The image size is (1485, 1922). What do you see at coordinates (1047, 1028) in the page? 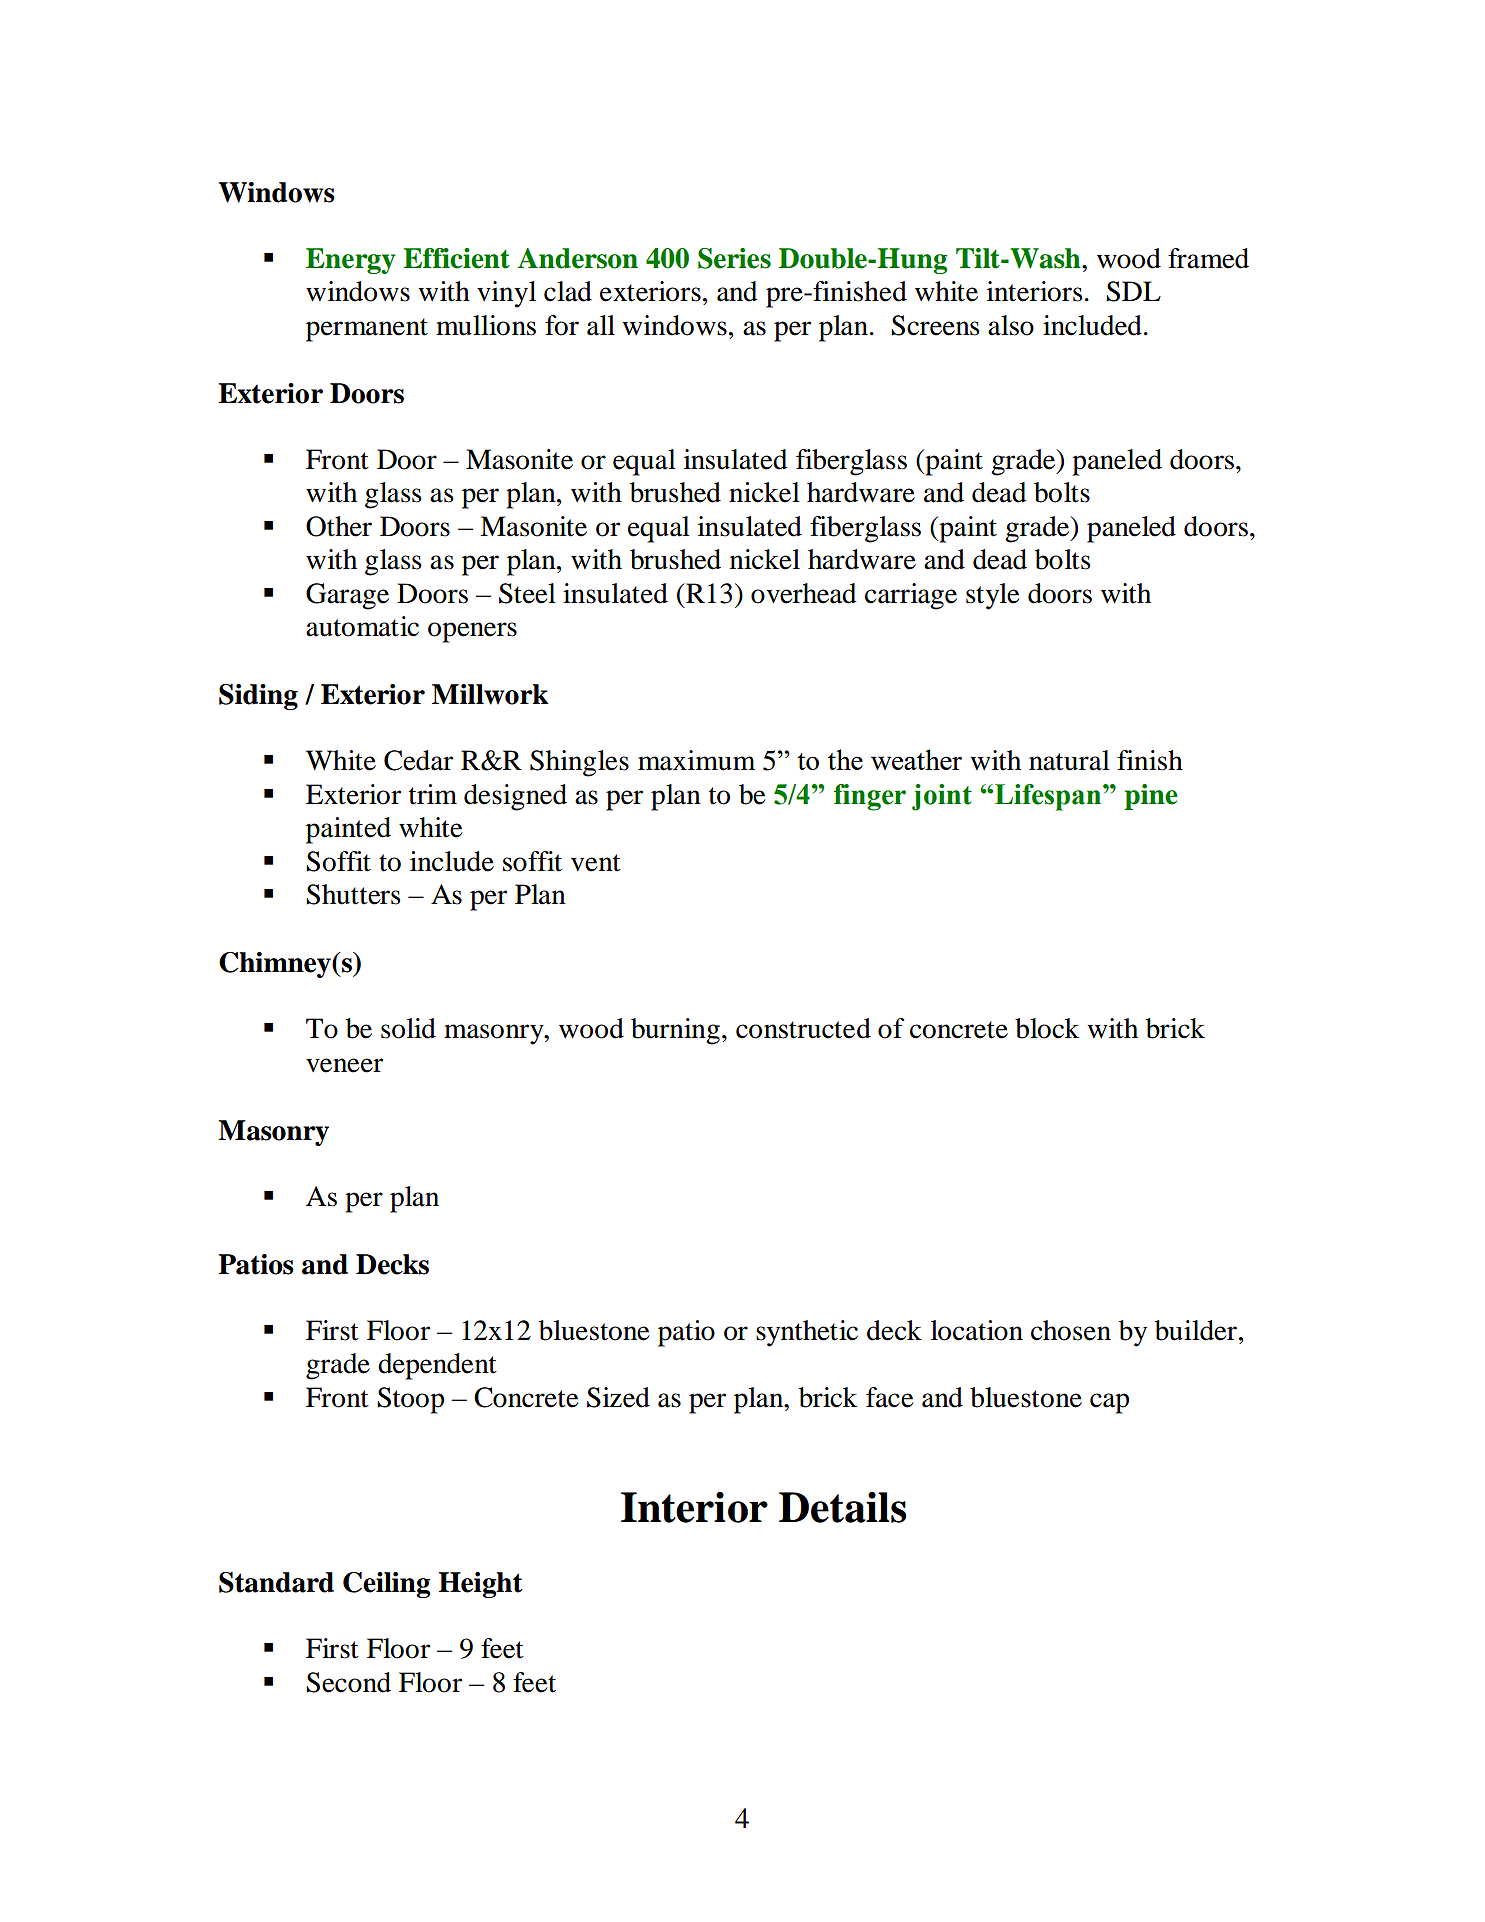
I see `block` at bounding box center [1047, 1028].
